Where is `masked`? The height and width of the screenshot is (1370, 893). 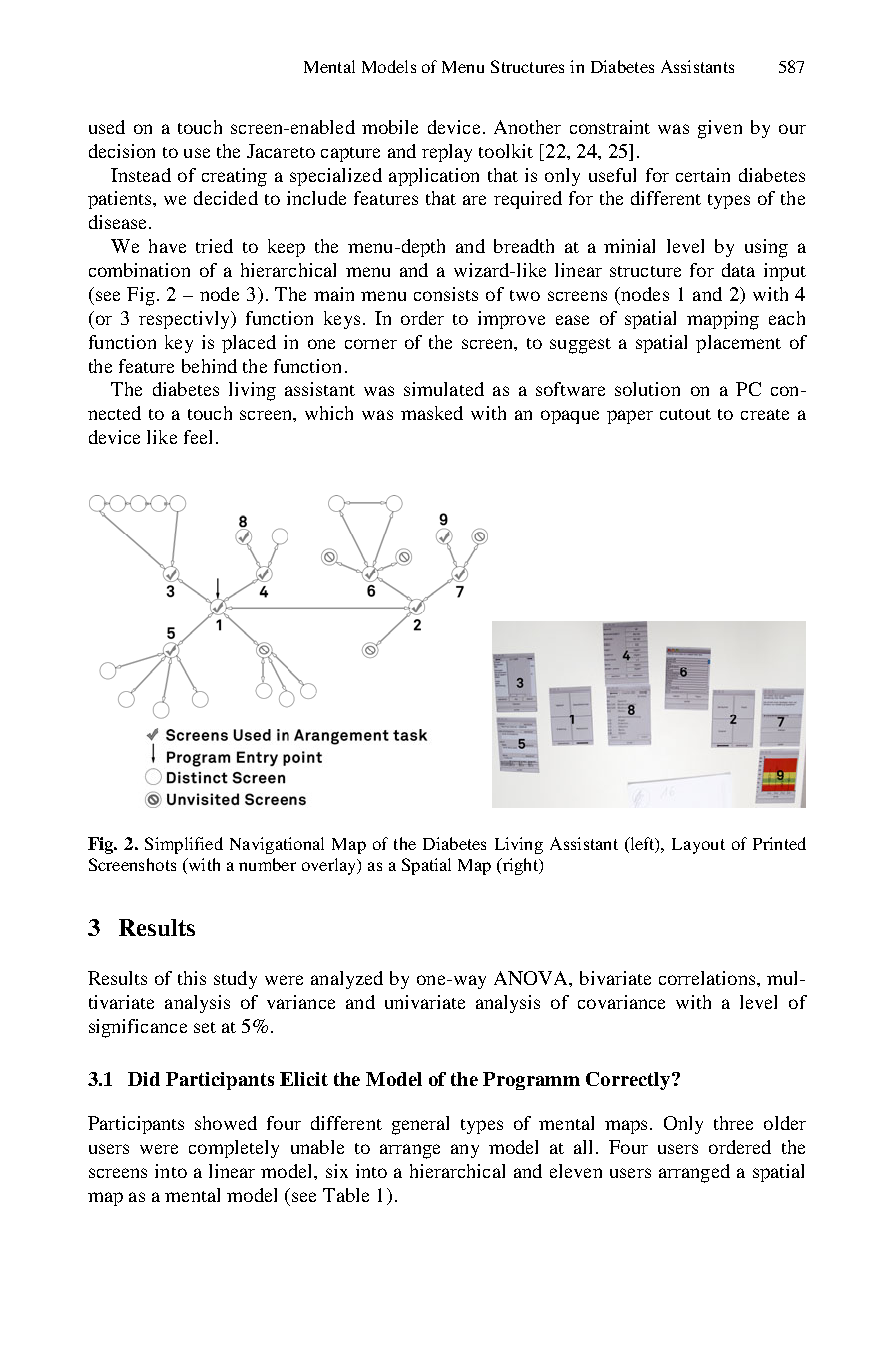
masked is located at coordinates (432, 413).
